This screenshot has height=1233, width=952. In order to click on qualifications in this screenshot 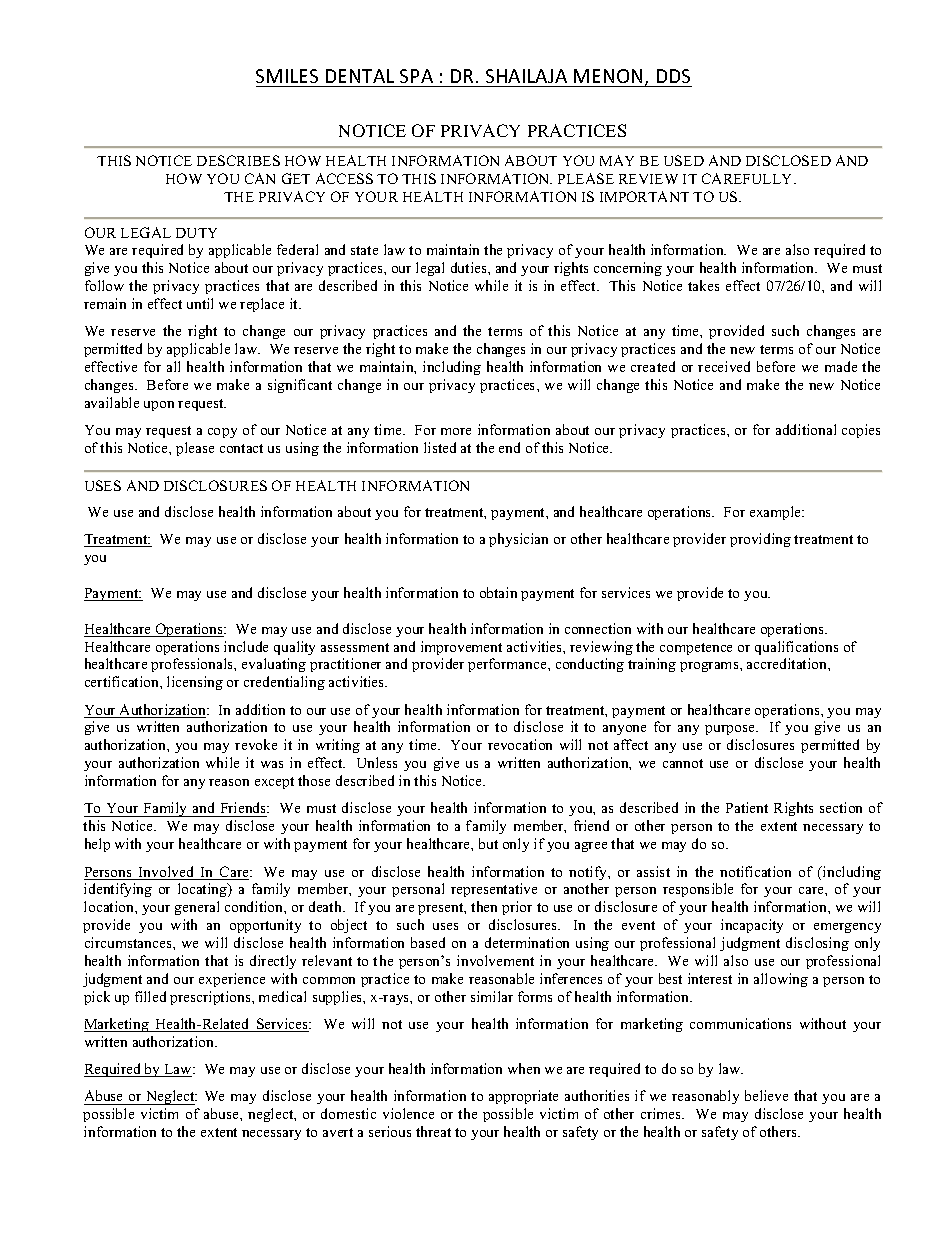, I will do `click(796, 648)`.
